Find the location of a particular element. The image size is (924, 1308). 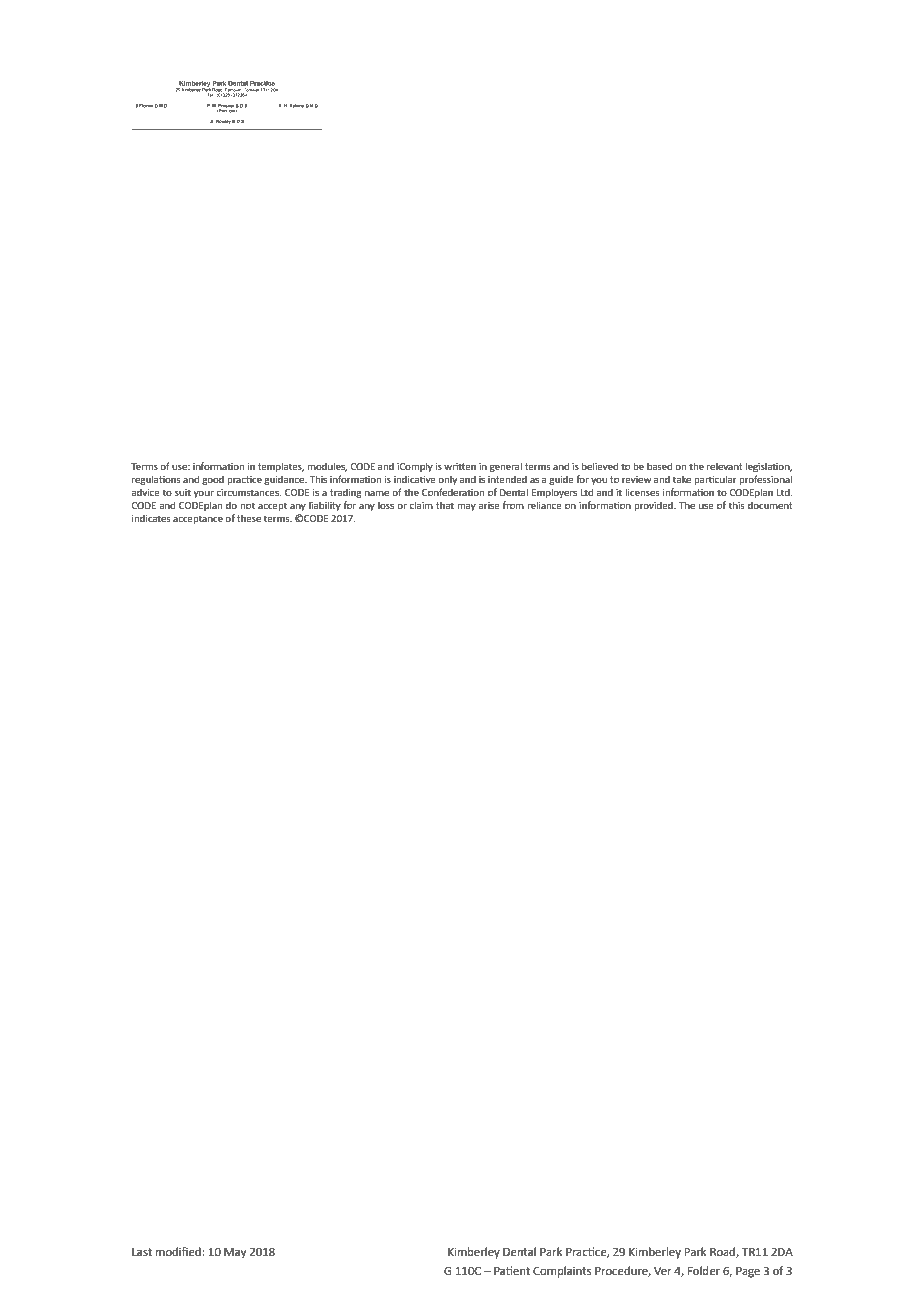

that is located at coordinates (445, 505).
